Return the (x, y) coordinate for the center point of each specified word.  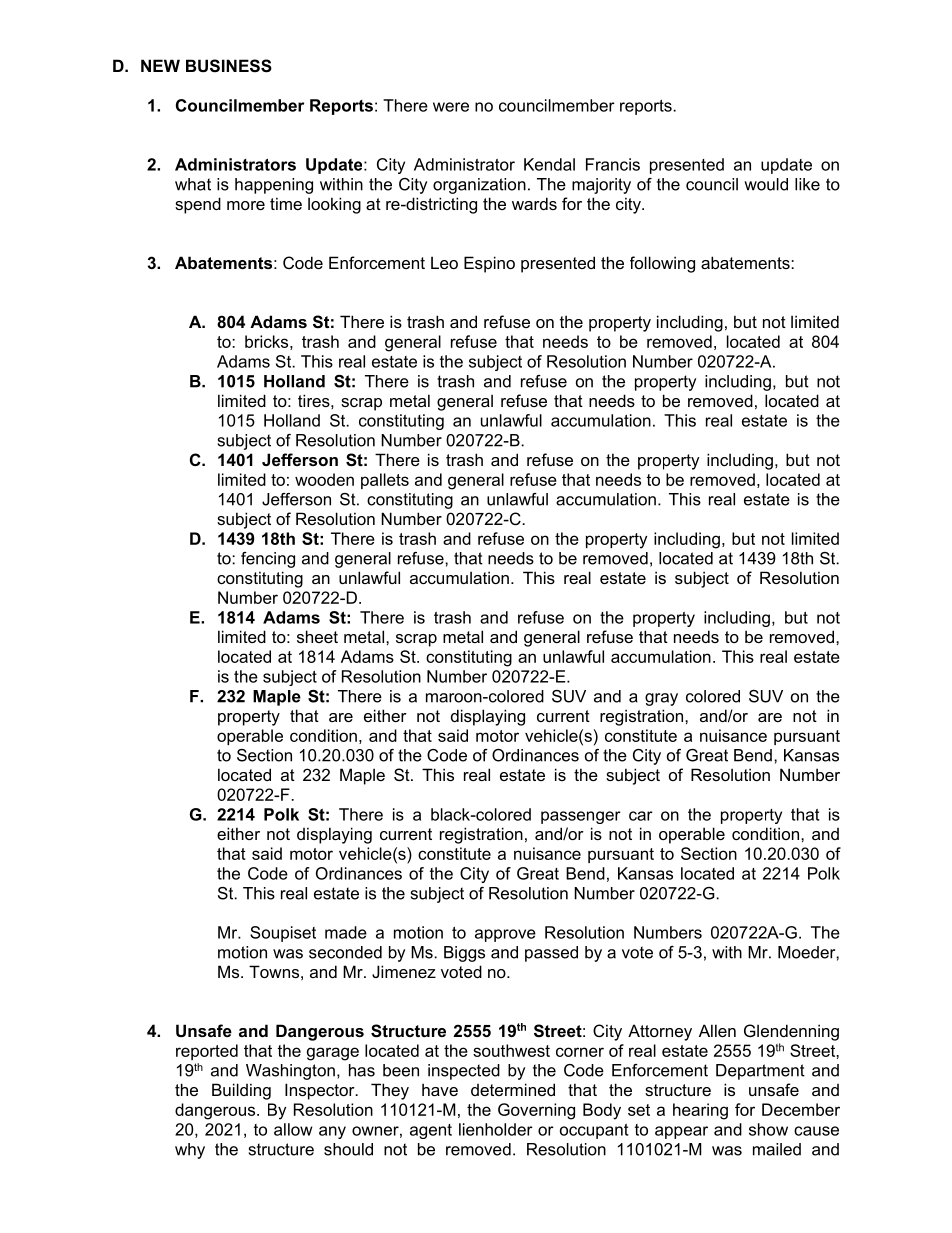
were (451, 107)
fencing (268, 560)
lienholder (496, 1129)
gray (661, 699)
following (662, 264)
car (641, 816)
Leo (444, 262)
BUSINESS (229, 66)
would (766, 184)
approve (505, 935)
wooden (324, 479)
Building (241, 1091)
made (346, 932)
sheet (317, 636)
